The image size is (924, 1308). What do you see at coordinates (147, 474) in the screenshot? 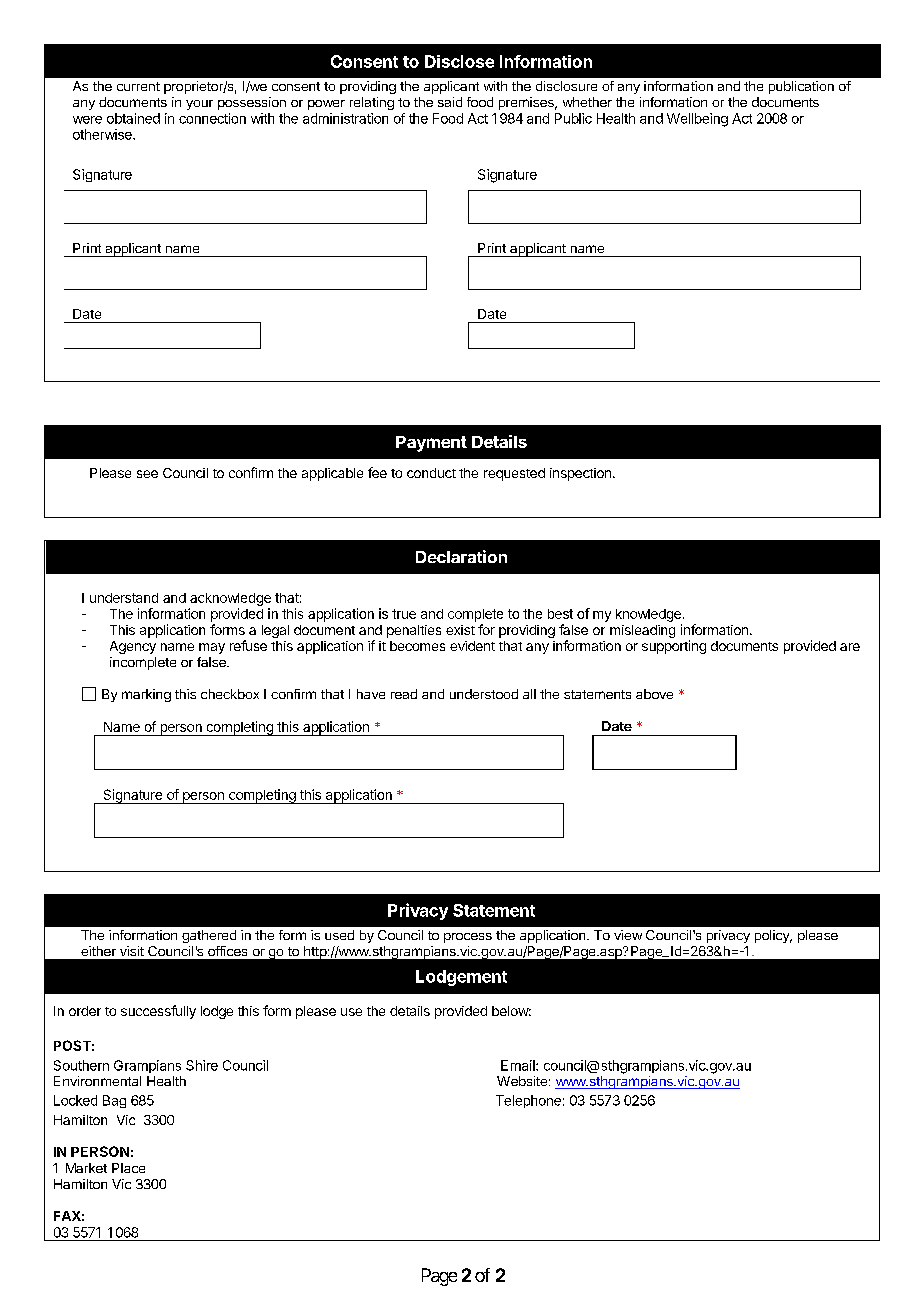
I see `see` at bounding box center [147, 474].
